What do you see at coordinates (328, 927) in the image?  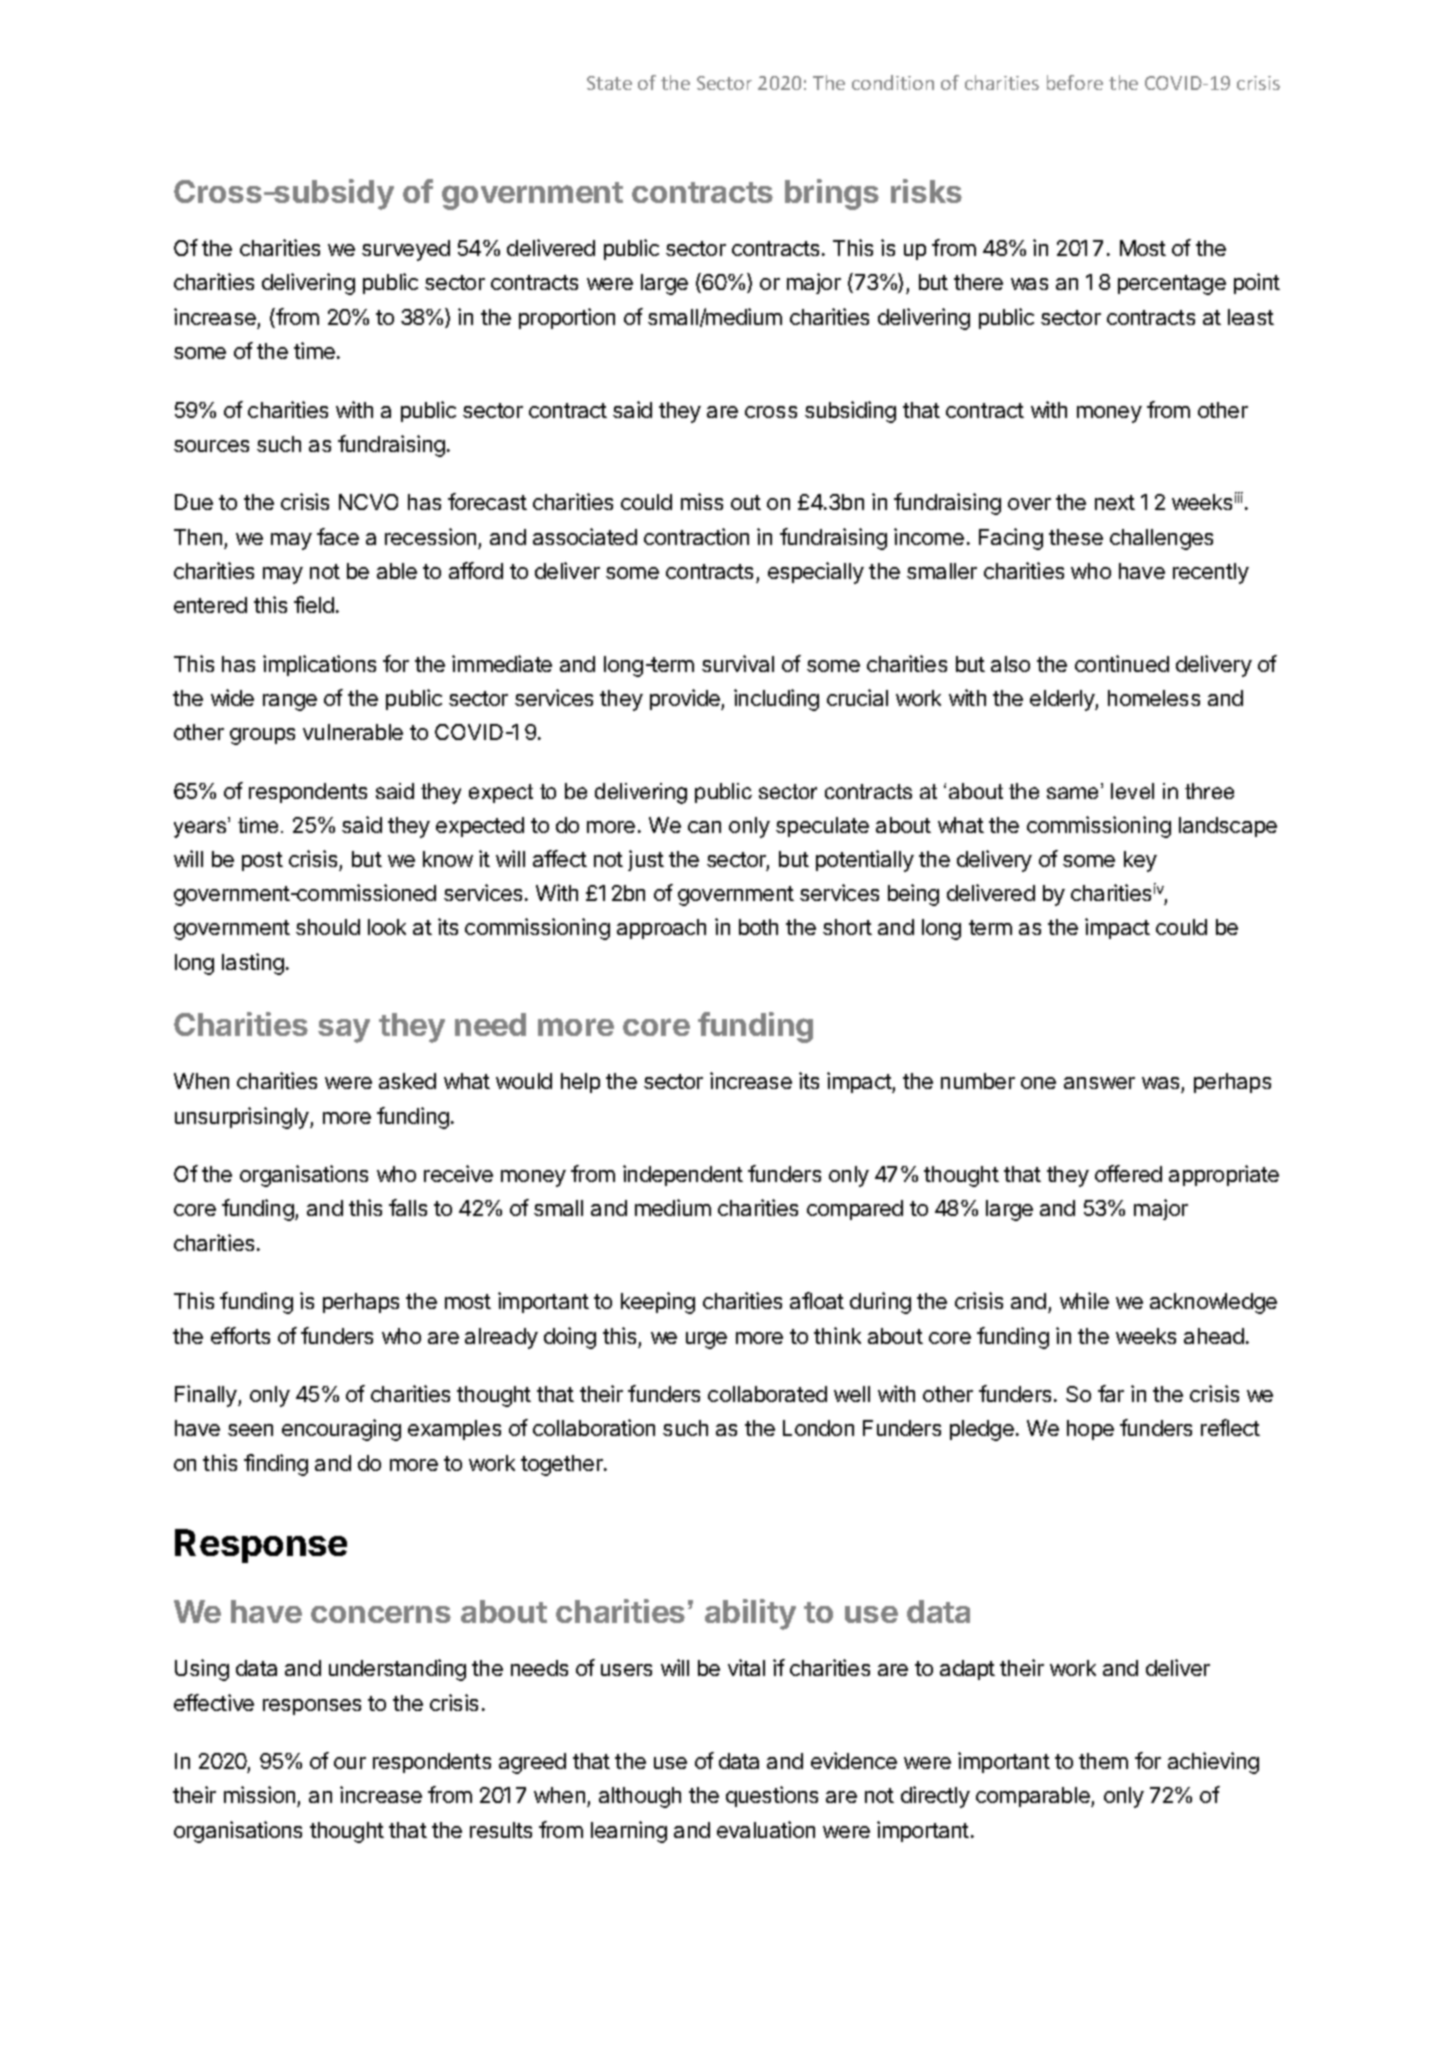 I see `should` at bounding box center [328, 927].
